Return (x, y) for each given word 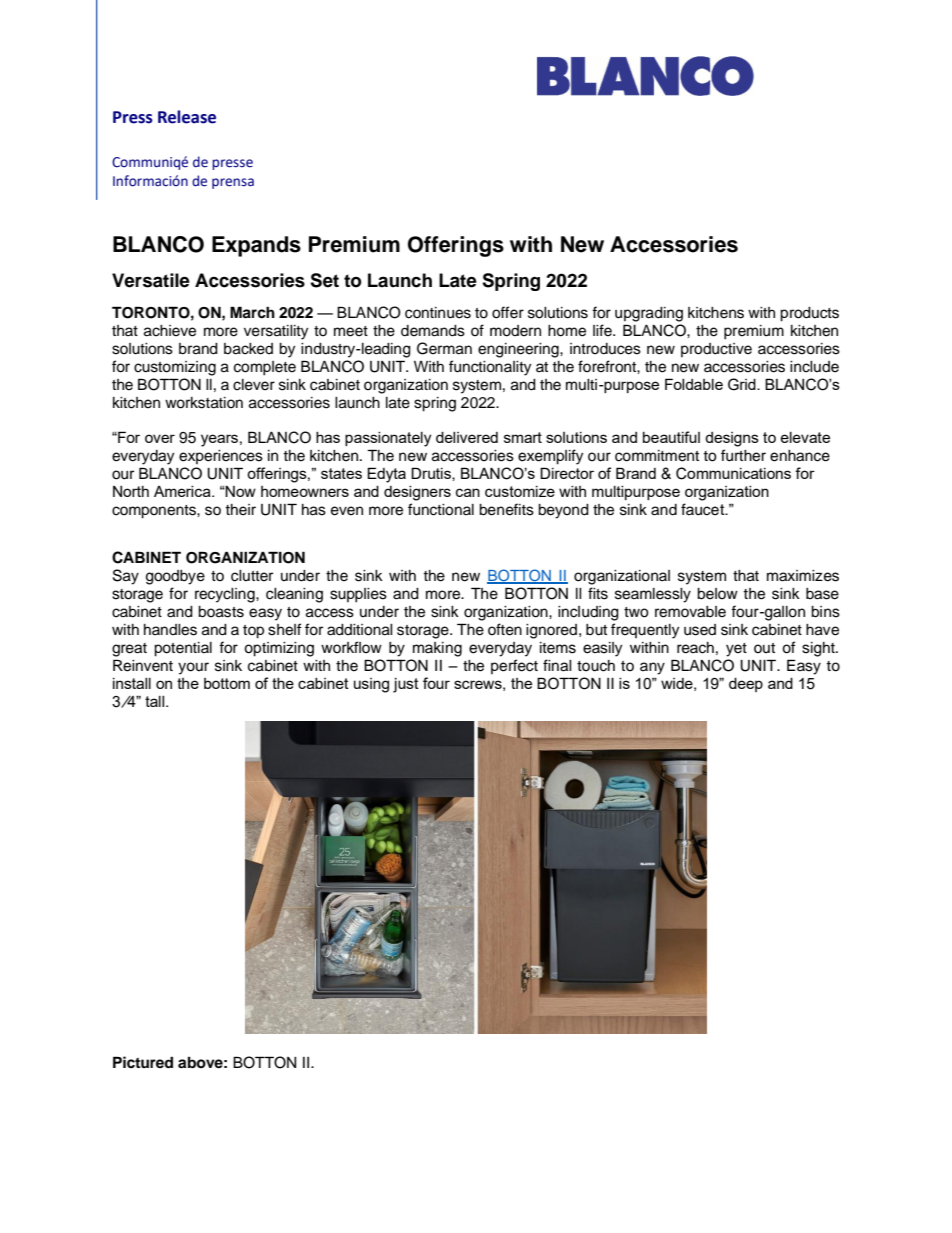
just (406, 685)
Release (187, 117)
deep (746, 685)
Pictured (143, 1062)
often (505, 629)
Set (324, 280)
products (809, 314)
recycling (226, 595)
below (717, 594)
